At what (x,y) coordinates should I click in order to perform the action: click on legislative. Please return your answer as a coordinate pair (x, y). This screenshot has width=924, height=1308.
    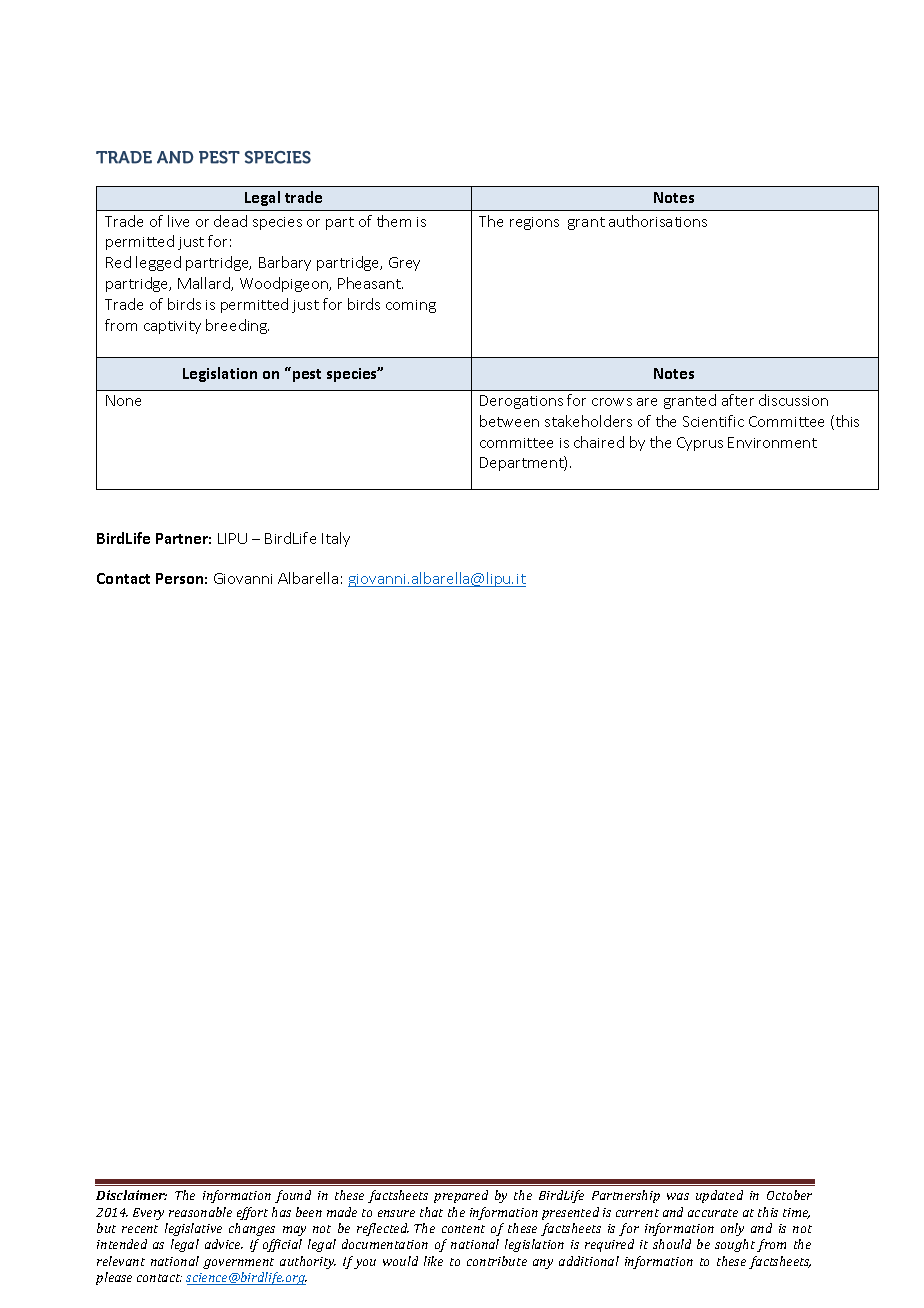
    Looking at the image, I should click on (193, 1229).
